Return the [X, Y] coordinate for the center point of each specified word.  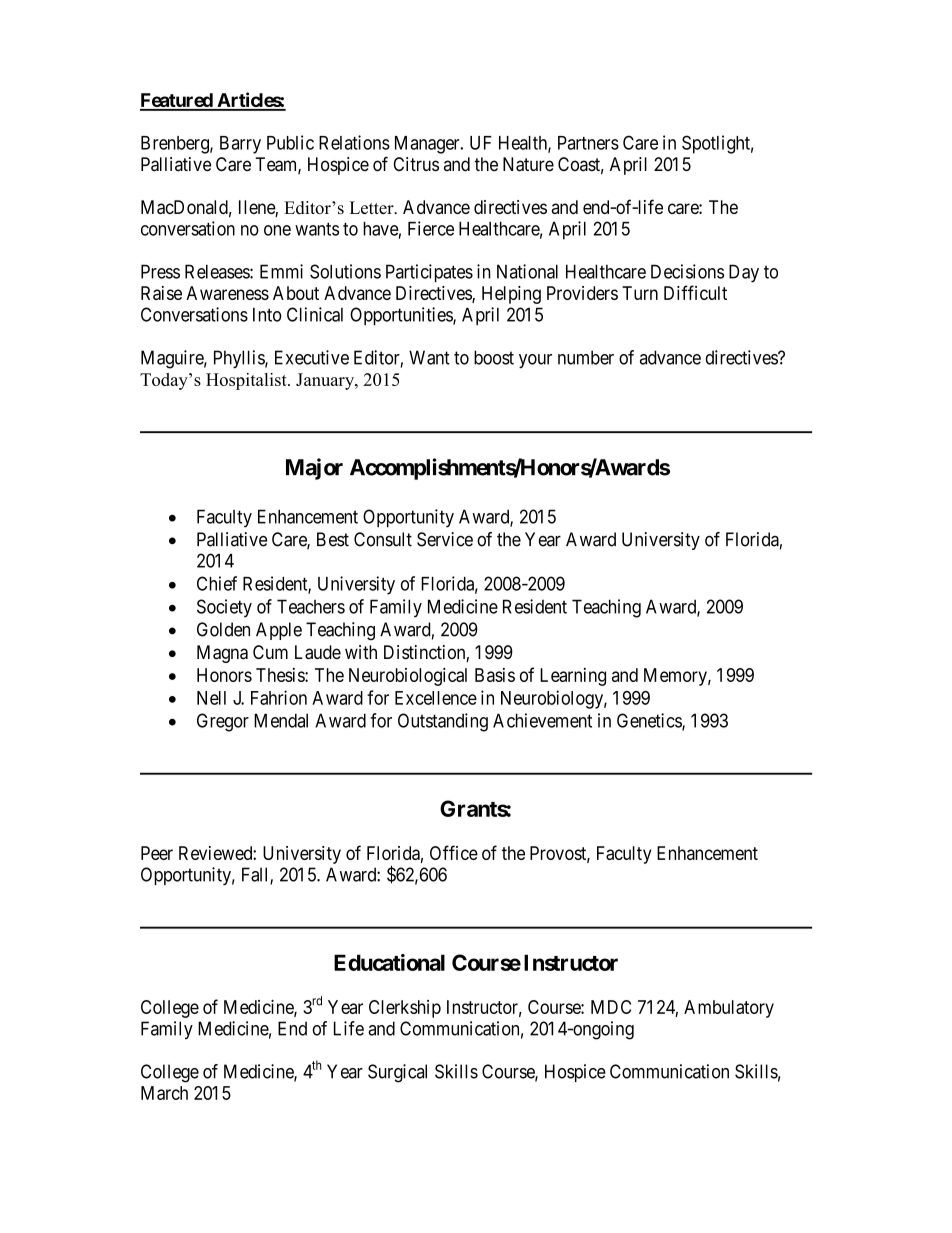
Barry [240, 145]
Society [224, 608]
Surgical [397, 1073]
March [164, 1093]
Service [445, 539]
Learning [573, 677]
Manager [428, 145]
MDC [611, 1007]
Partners [588, 143]
